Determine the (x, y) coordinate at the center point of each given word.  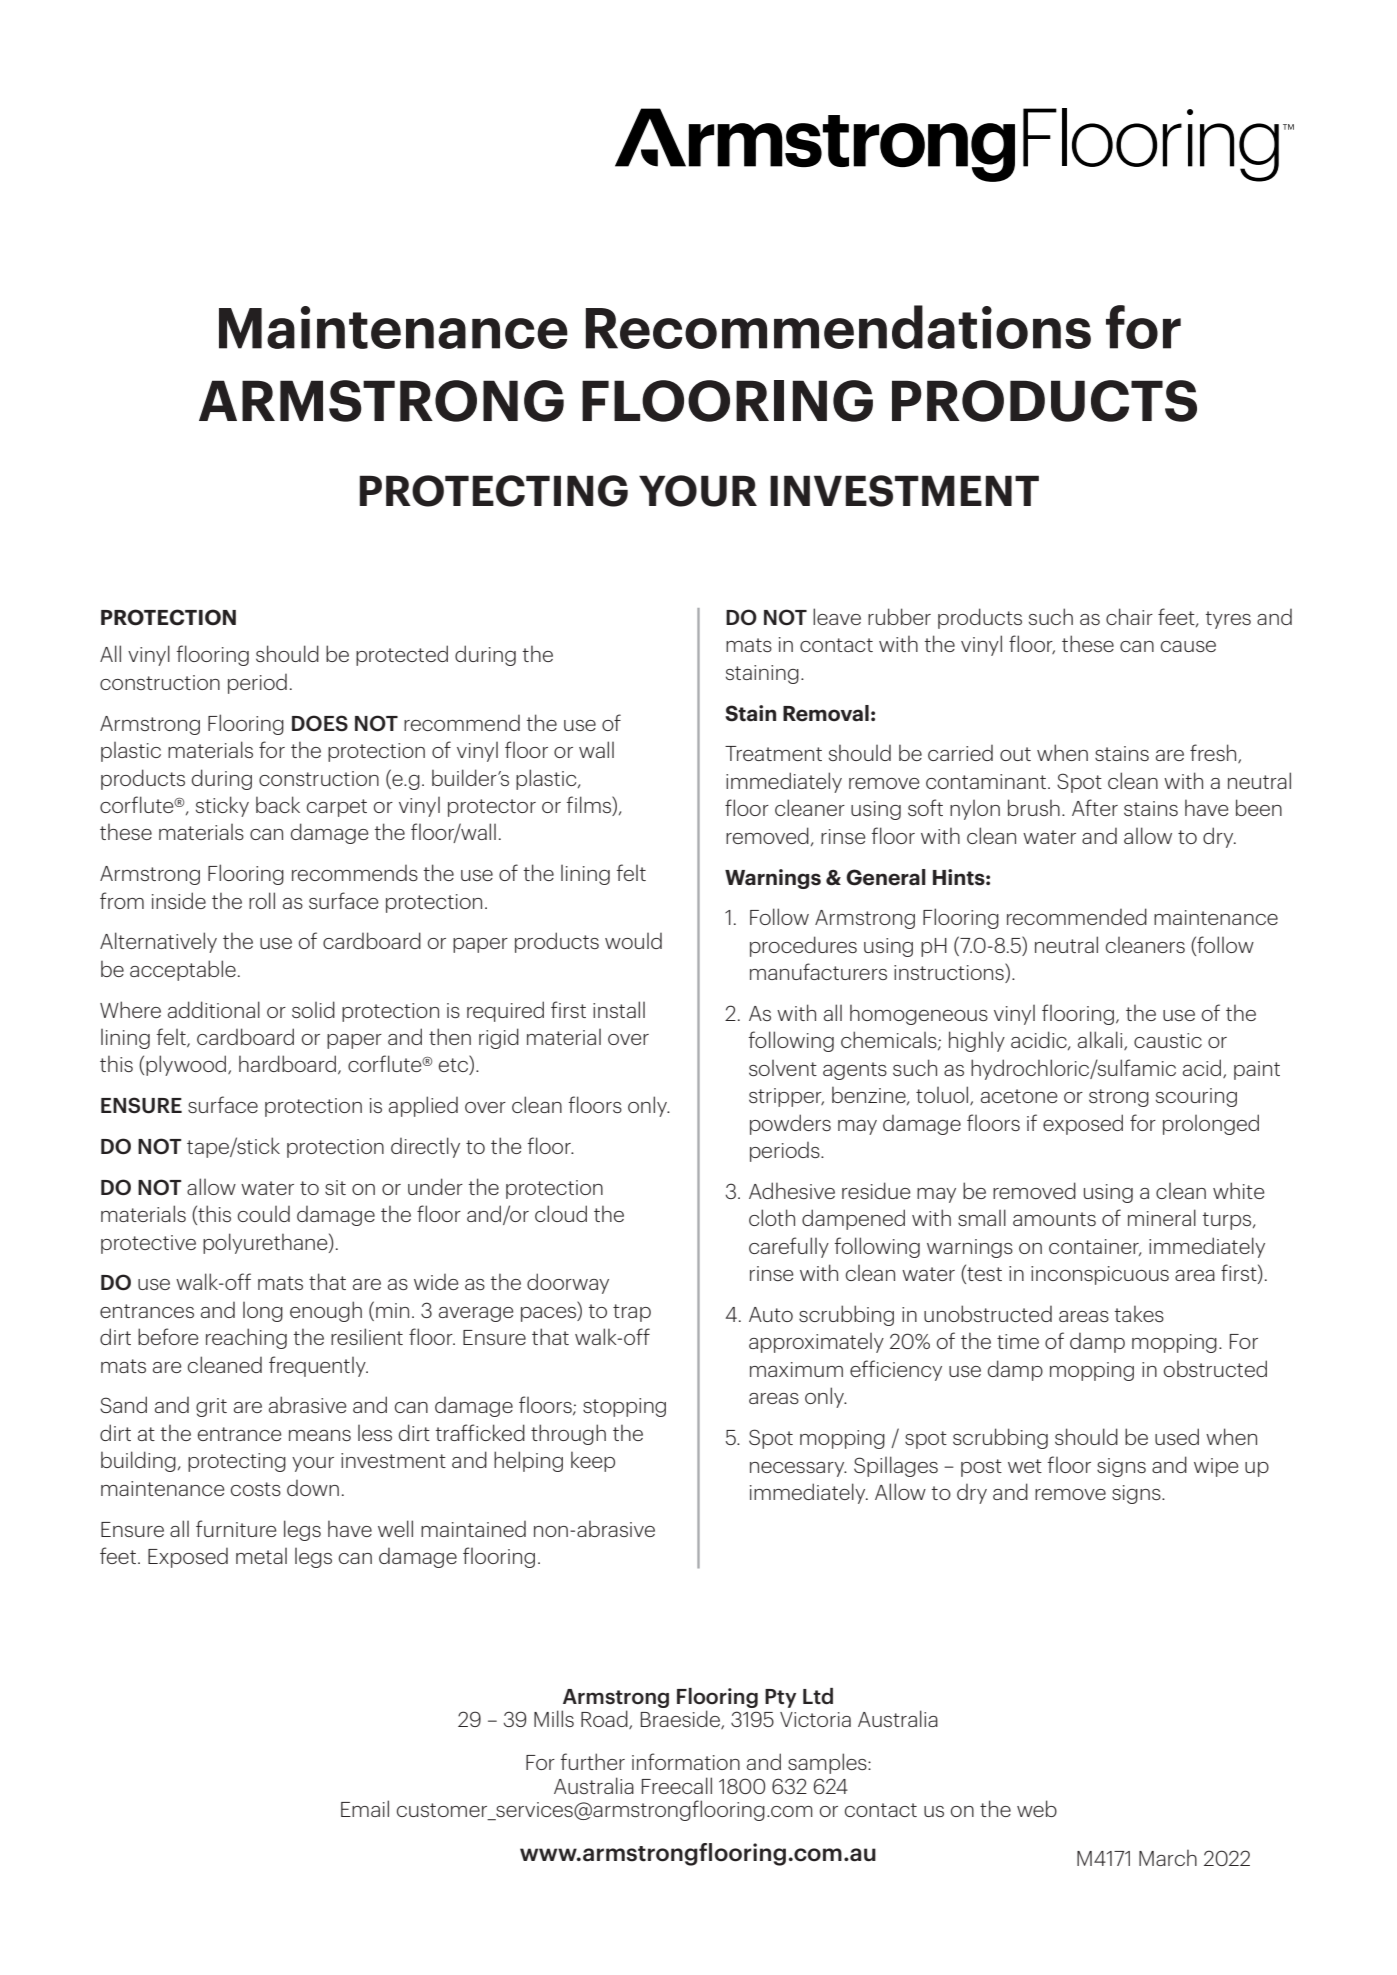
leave (837, 616)
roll (262, 900)
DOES (320, 723)
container (1095, 1247)
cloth (772, 1217)
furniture (236, 1528)
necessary (798, 1469)
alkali (1101, 1040)
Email (365, 1808)
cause (1188, 646)
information (686, 1761)
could (264, 1214)
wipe (1216, 1467)
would (633, 941)
